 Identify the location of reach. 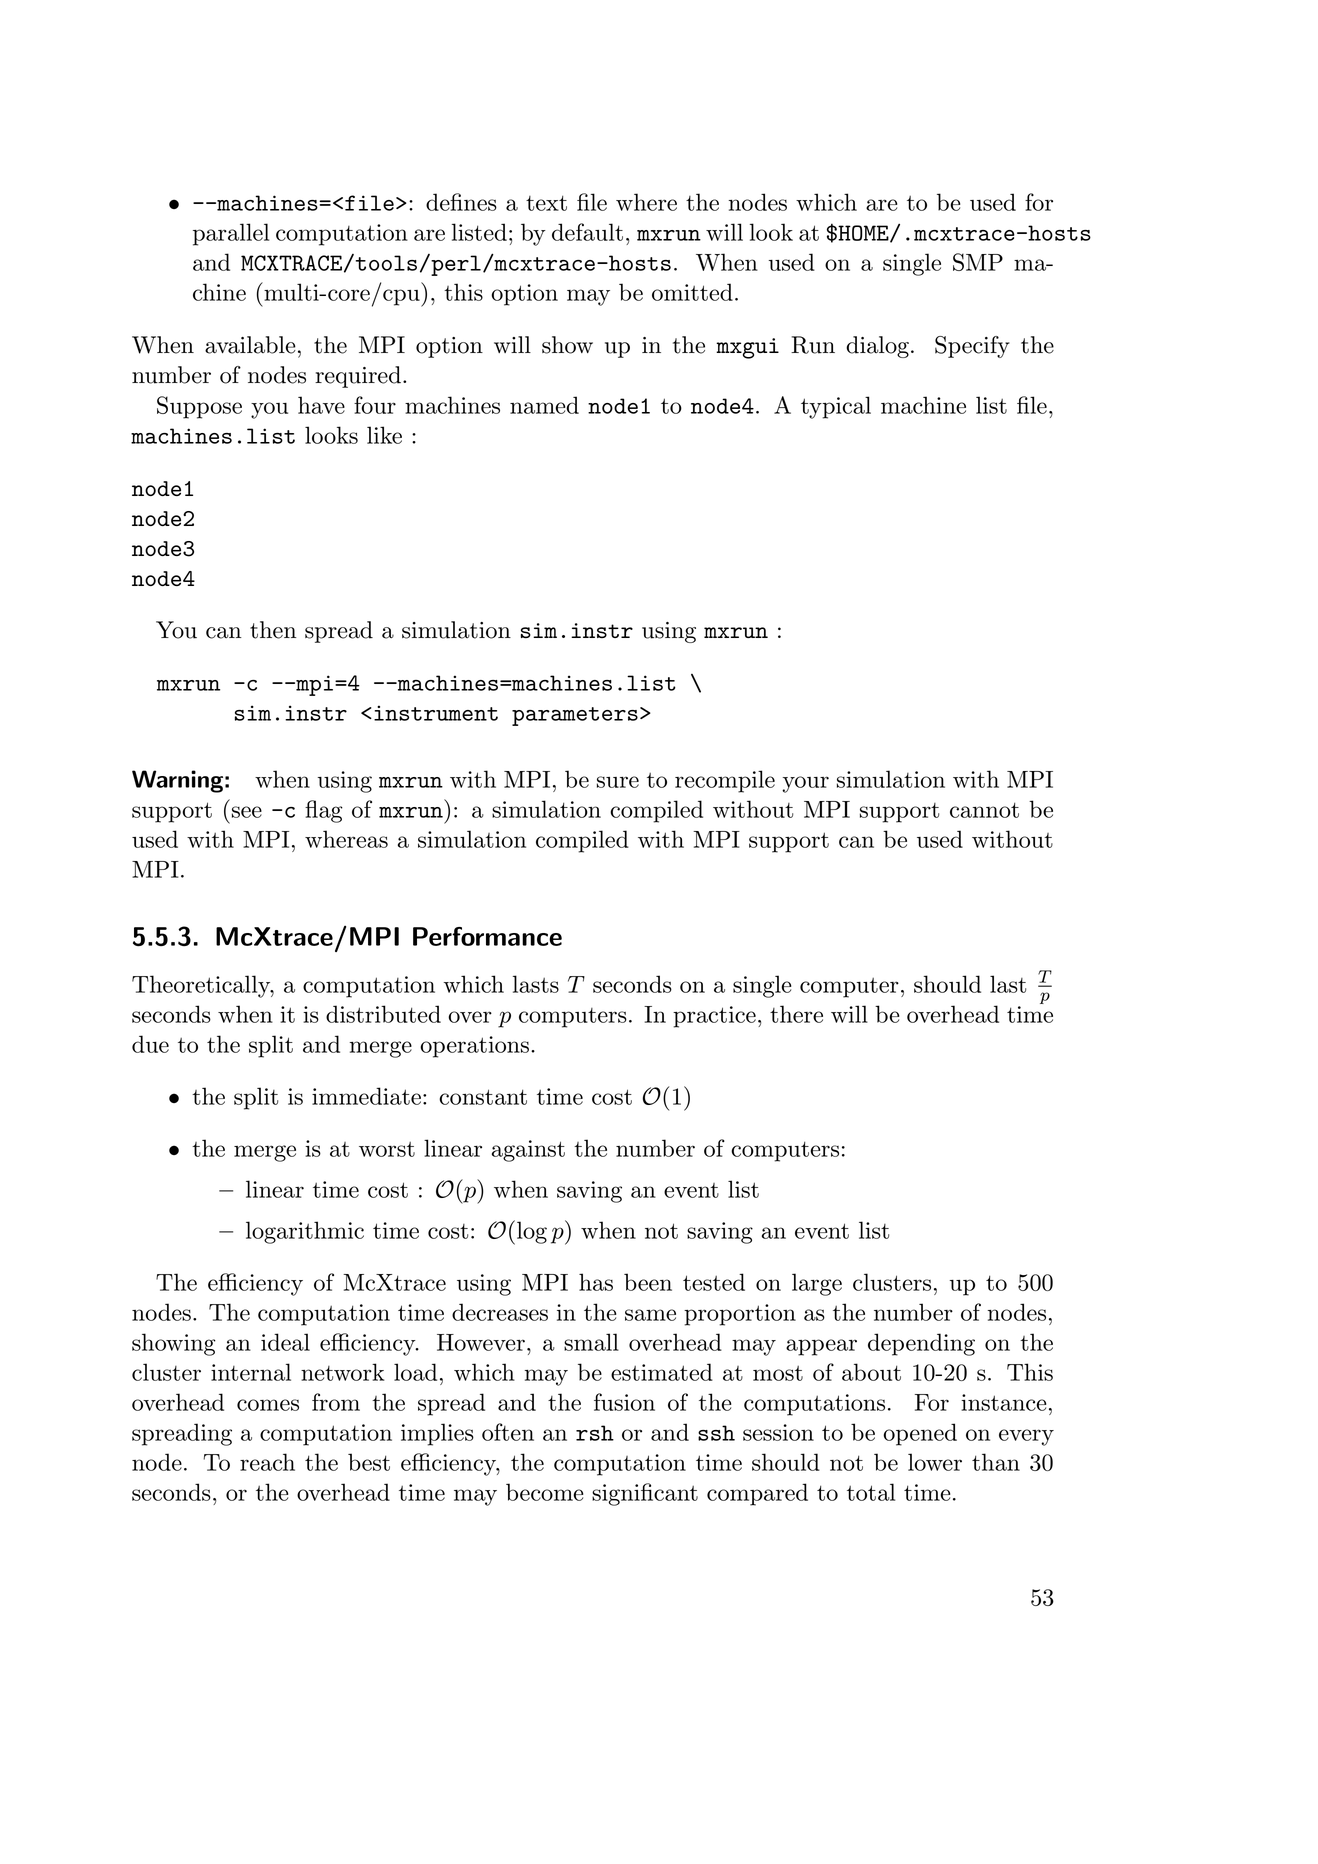
(267, 1462).
